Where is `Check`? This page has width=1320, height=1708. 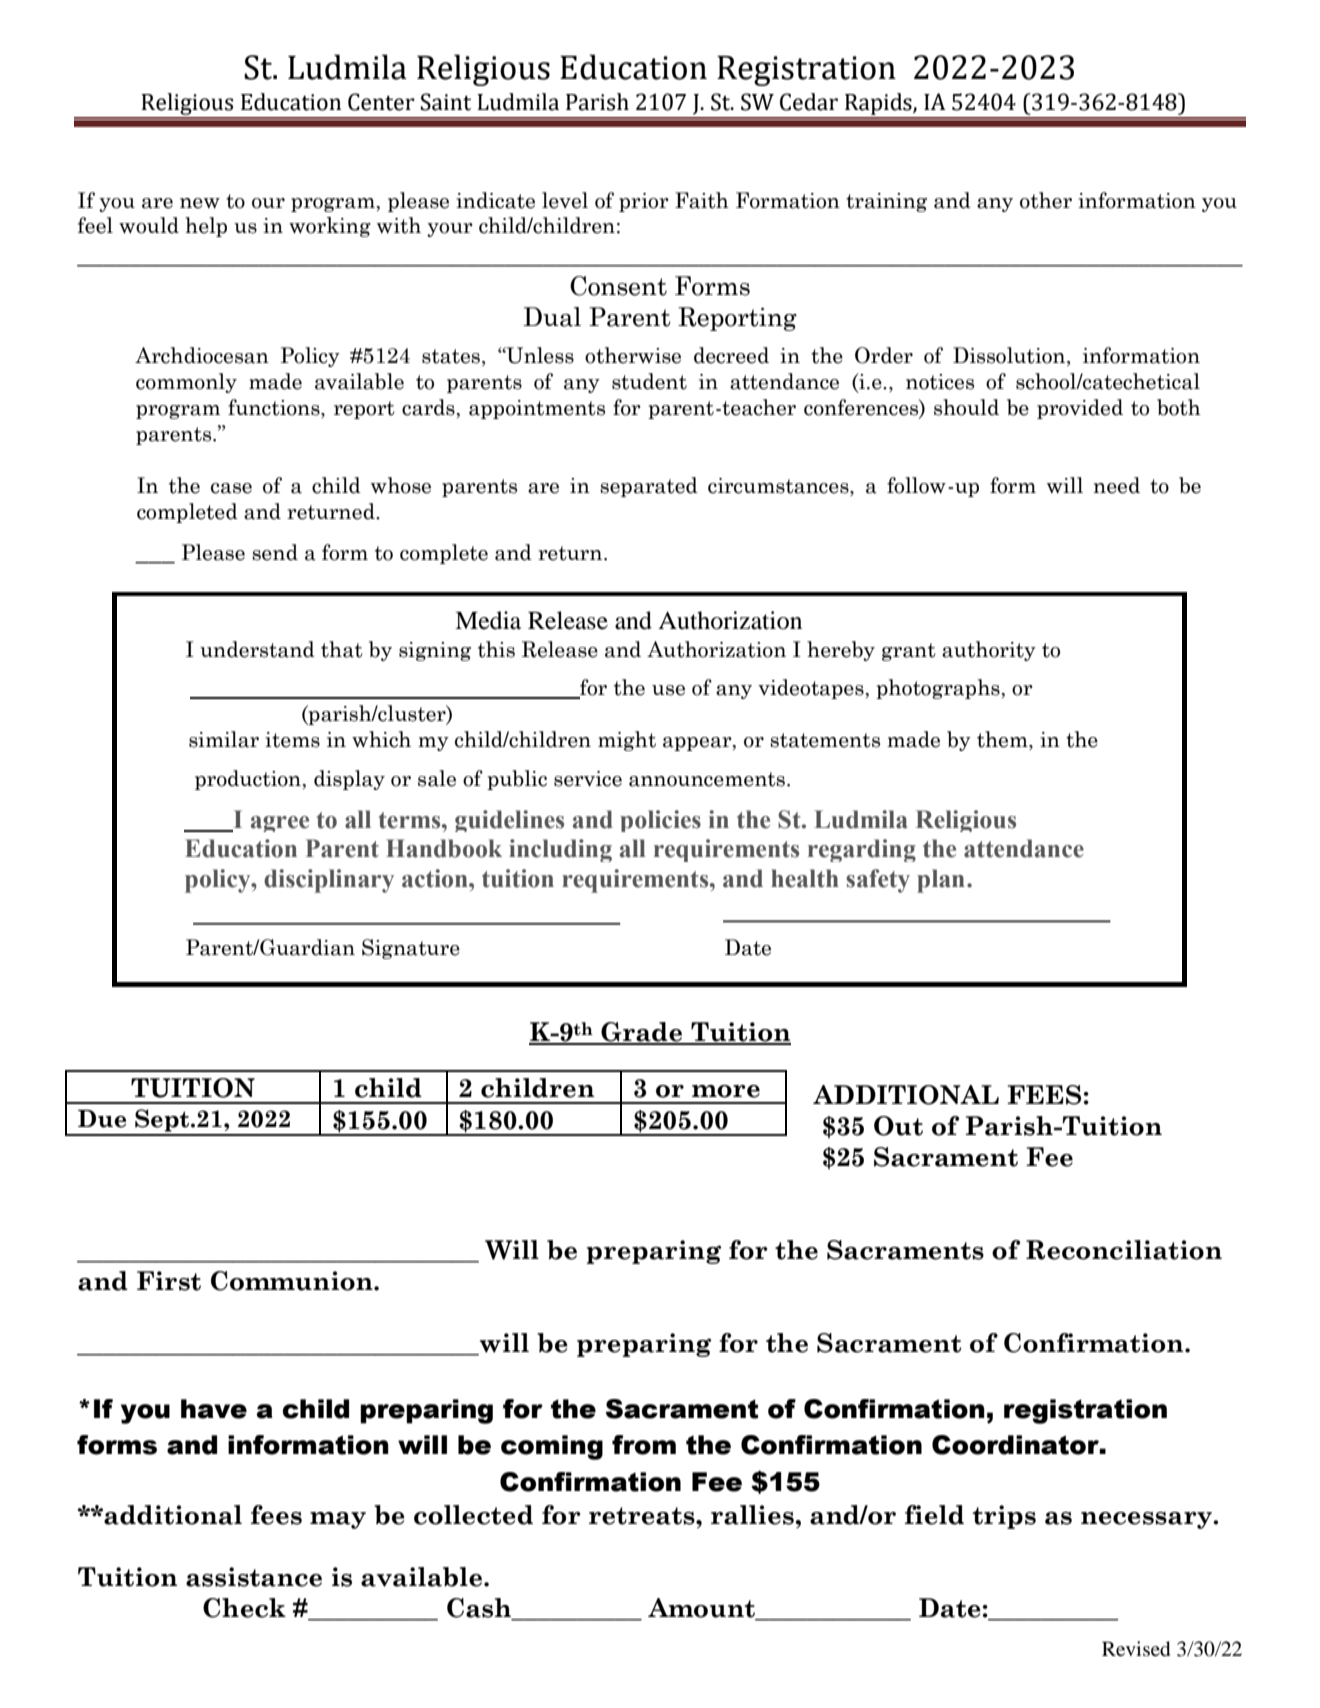
Check is located at coordinates (244, 1608).
